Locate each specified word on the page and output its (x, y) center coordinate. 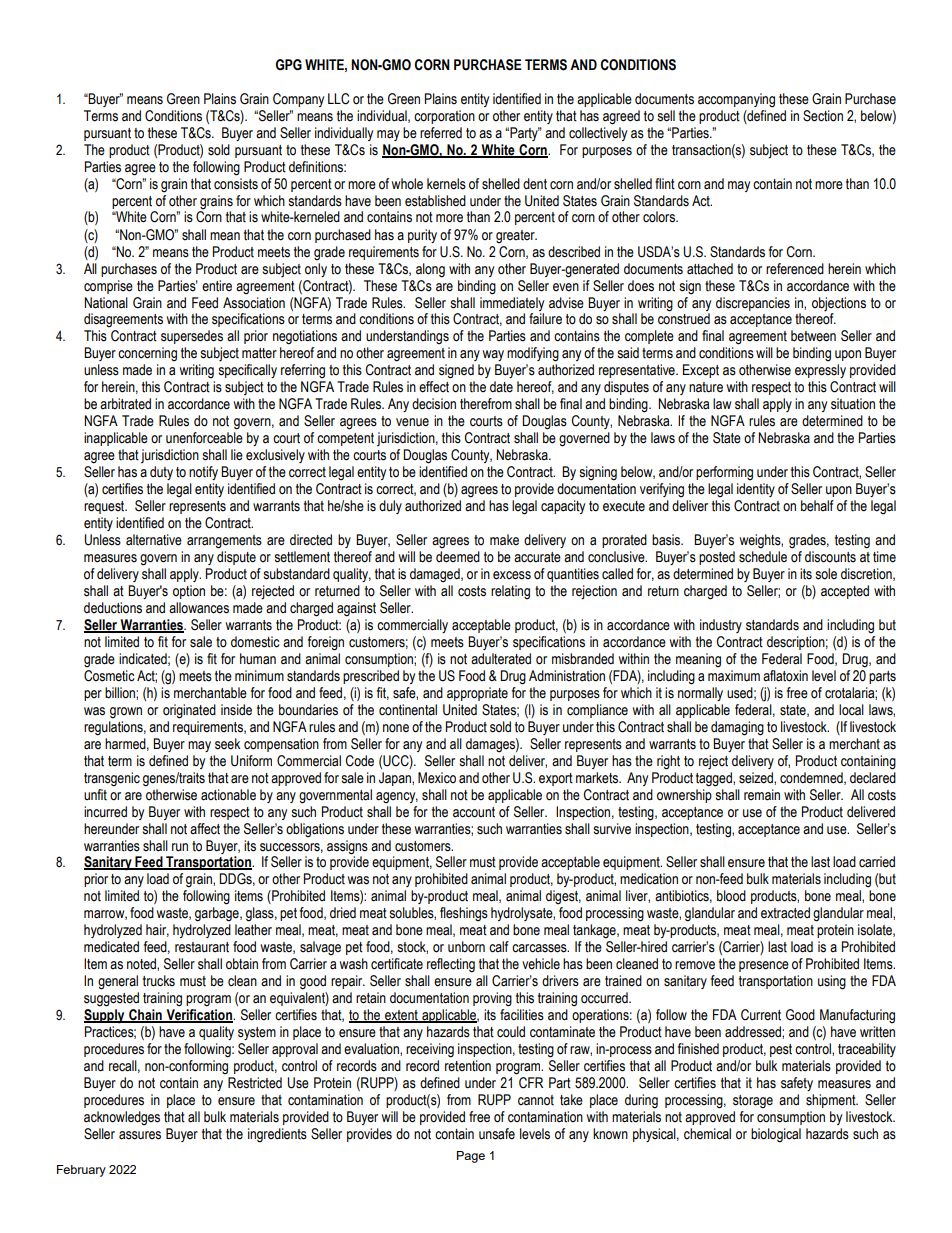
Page (471, 1157)
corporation (444, 117)
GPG (288, 65)
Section (823, 116)
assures (140, 1135)
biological (776, 1135)
